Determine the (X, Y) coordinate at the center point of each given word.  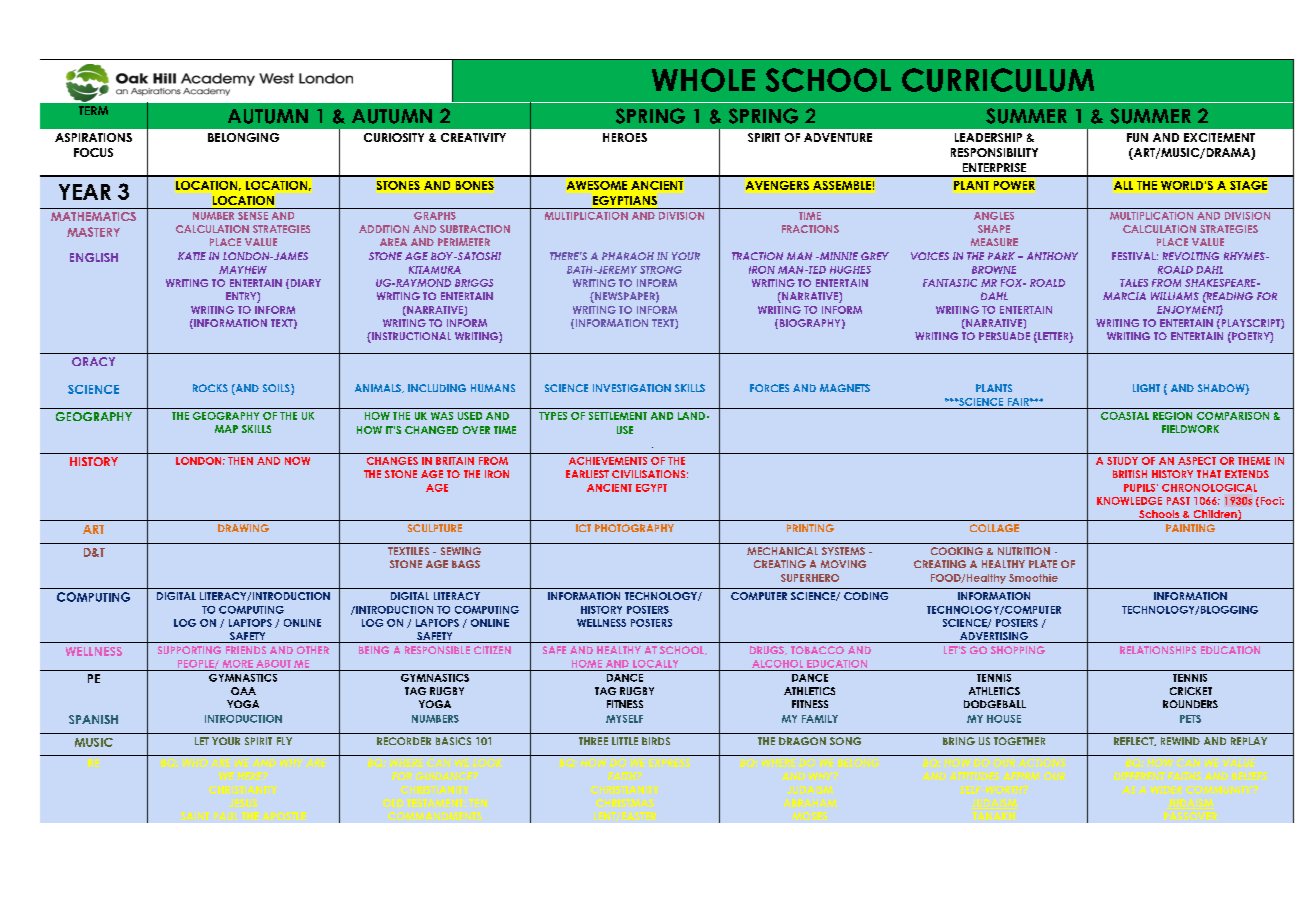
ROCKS (210, 388)
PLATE (1043, 564)
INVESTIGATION (632, 388)
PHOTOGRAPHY (634, 528)
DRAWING (243, 528)
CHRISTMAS (625, 803)
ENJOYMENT (1190, 310)
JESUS (243, 803)
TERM (93, 110)
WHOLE (703, 80)
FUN (1137, 137)
